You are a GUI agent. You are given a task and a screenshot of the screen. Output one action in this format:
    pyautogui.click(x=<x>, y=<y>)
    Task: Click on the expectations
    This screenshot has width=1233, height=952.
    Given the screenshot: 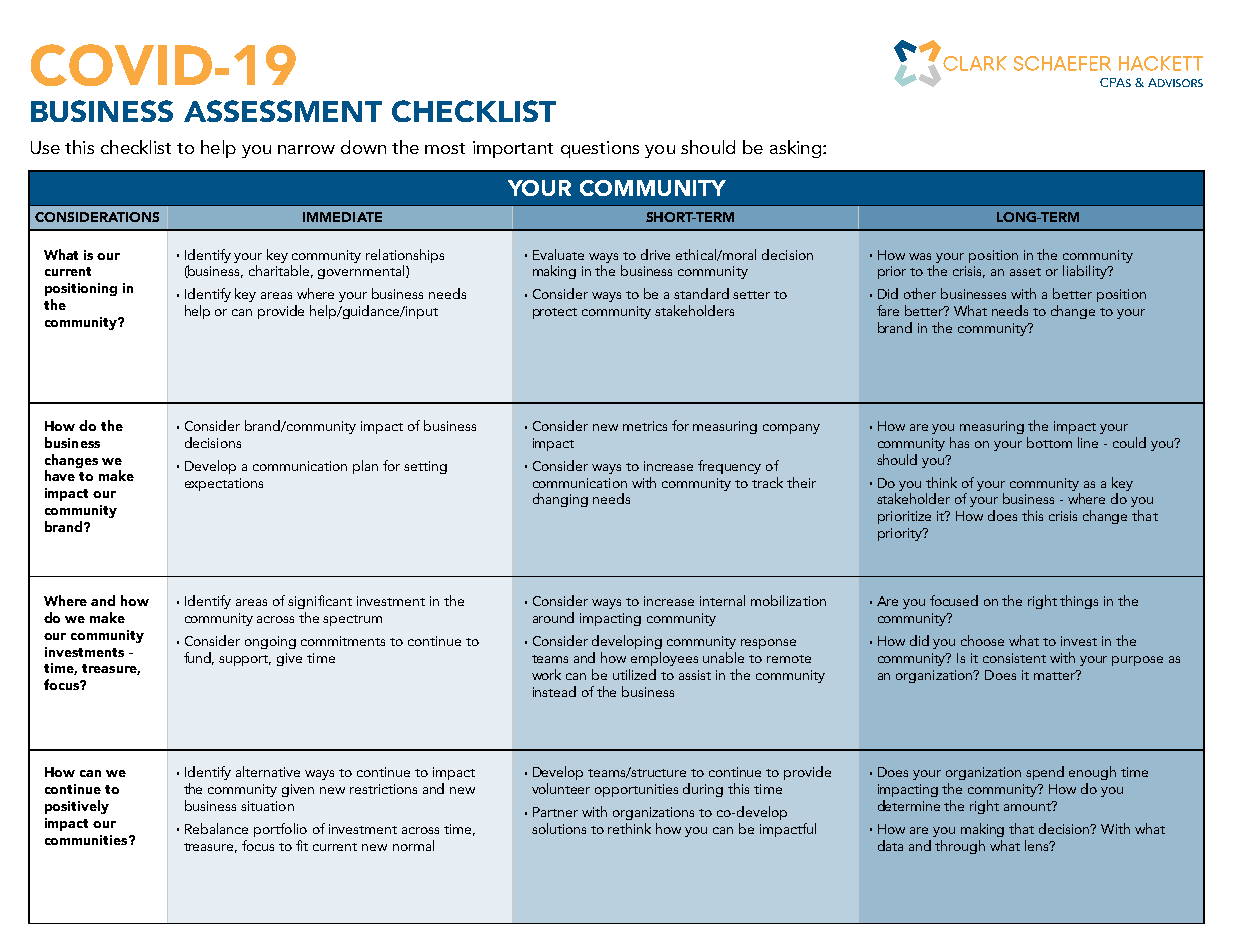 What is the action you would take?
    pyautogui.click(x=224, y=484)
